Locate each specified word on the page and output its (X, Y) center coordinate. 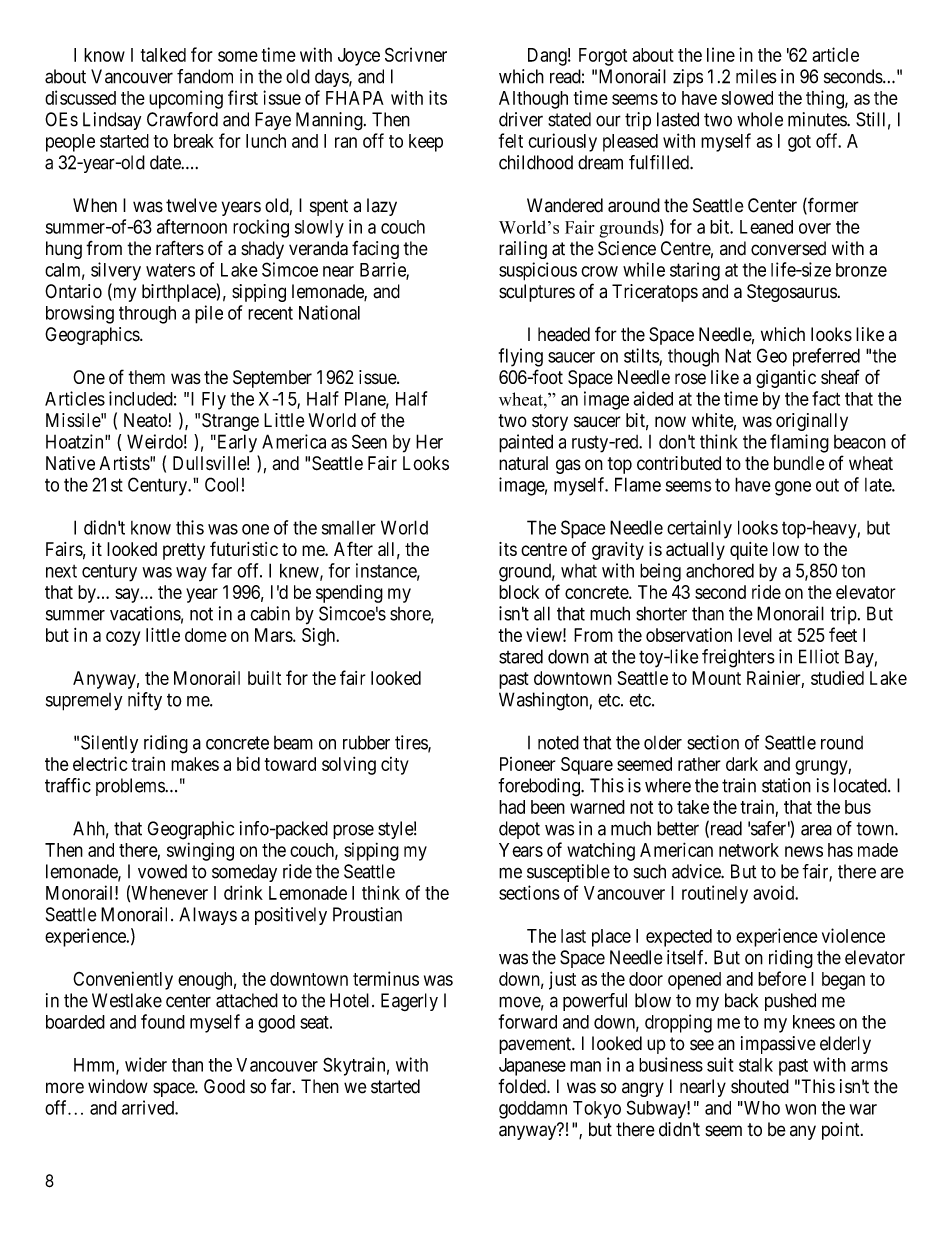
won (800, 1109)
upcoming (186, 99)
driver (521, 119)
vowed (162, 871)
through (147, 315)
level (755, 635)
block (519, 592)
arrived (149, 1107)
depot (519, 830)
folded (523, 1086)
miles (756, 76)
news (804, 851)
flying (521, 357)
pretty (184, 551)
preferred (826, 357)
